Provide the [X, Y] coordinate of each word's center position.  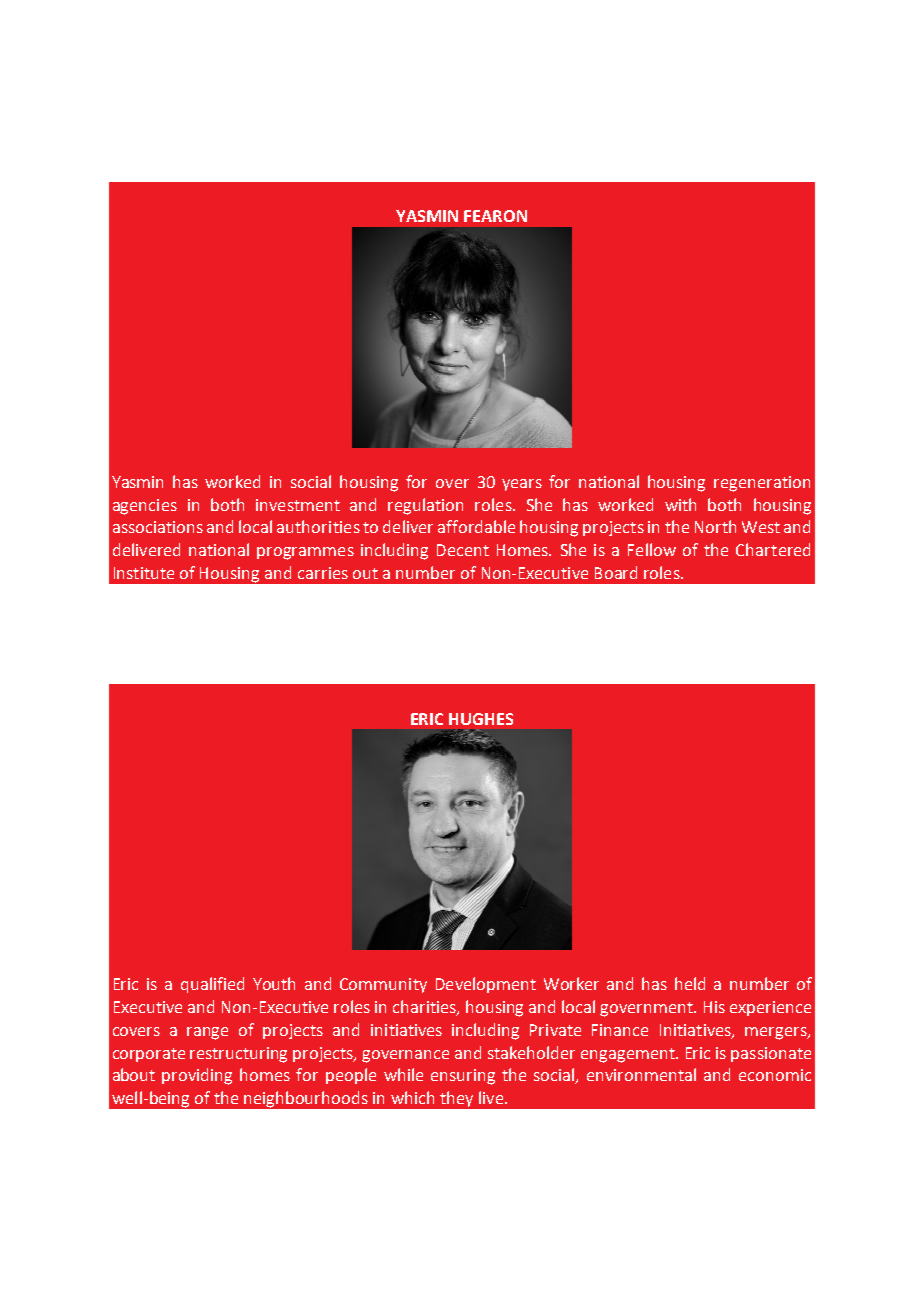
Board [616, 572]
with [680, 504]
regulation [425, 506]
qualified [212, 985]
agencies [145, 507]
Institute [144, 573]
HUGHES [481, 719]
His [714, 1007]
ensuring [463, 1077]
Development [486, 985]
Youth [274, 983]
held [690, 983]
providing [197, 1076]
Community [383, 985]
